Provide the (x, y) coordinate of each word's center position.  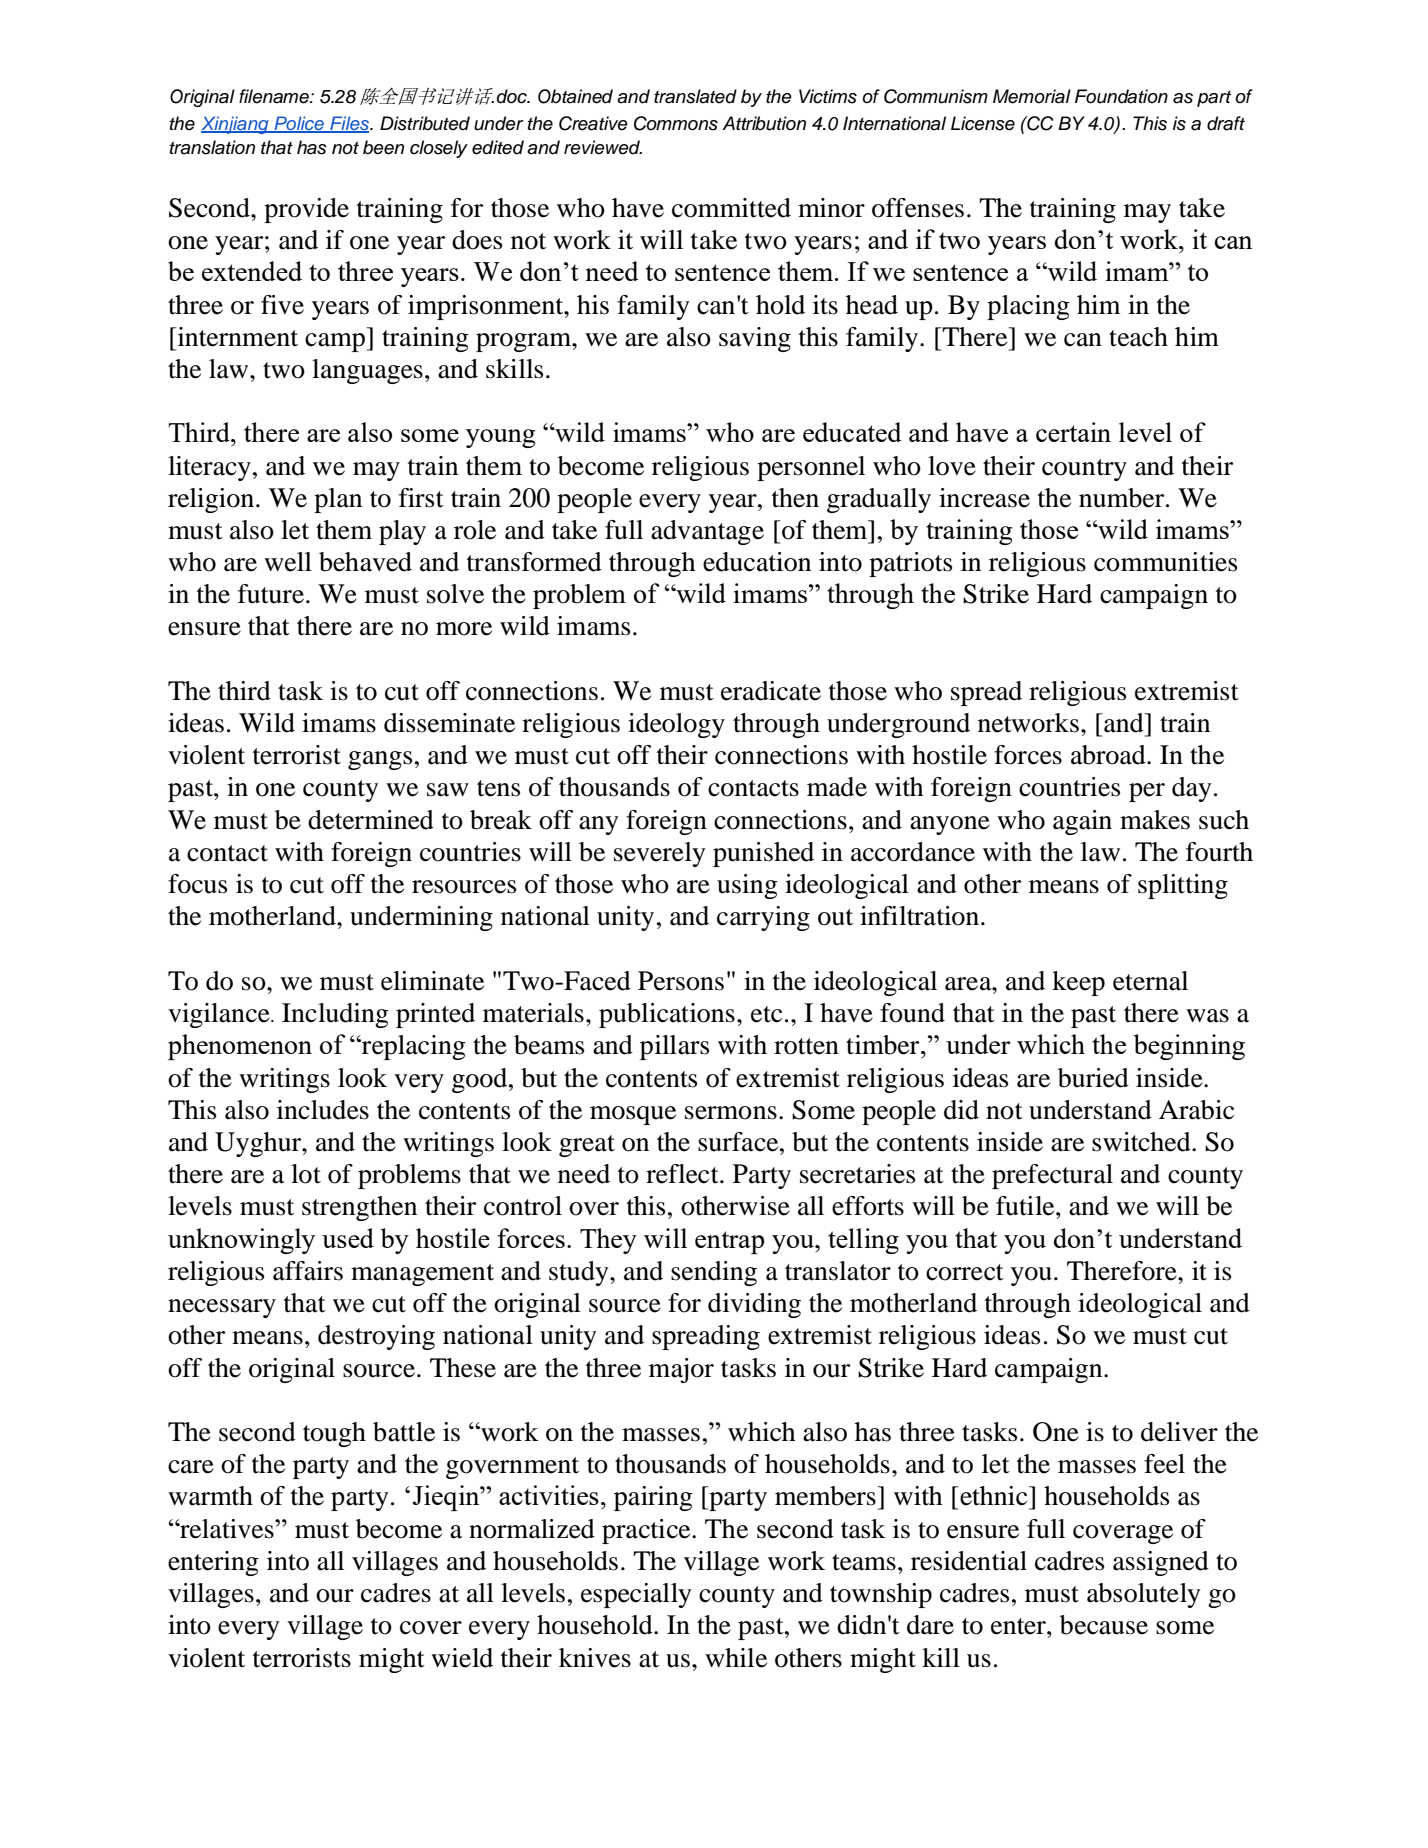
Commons (676, 123)
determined (371, 820)
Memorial (1032, 96)
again (1082, 822)
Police (299, 124)
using (747, 886)
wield (462, 1658)
